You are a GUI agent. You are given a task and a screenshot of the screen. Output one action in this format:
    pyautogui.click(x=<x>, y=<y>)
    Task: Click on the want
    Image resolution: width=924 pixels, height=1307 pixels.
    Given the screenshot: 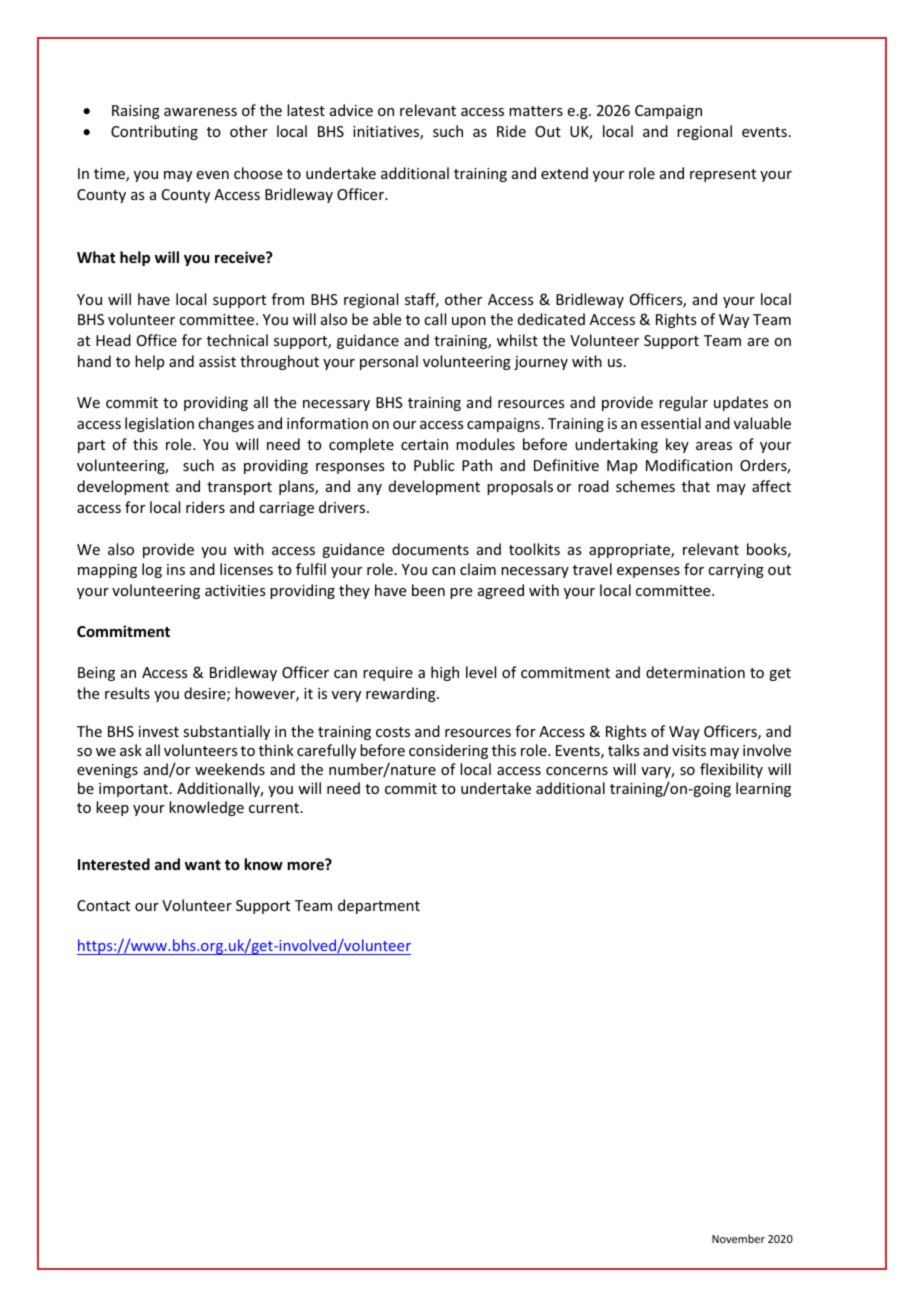 What is the action you would take?
    pyautogui.click(x=203, y=865)
